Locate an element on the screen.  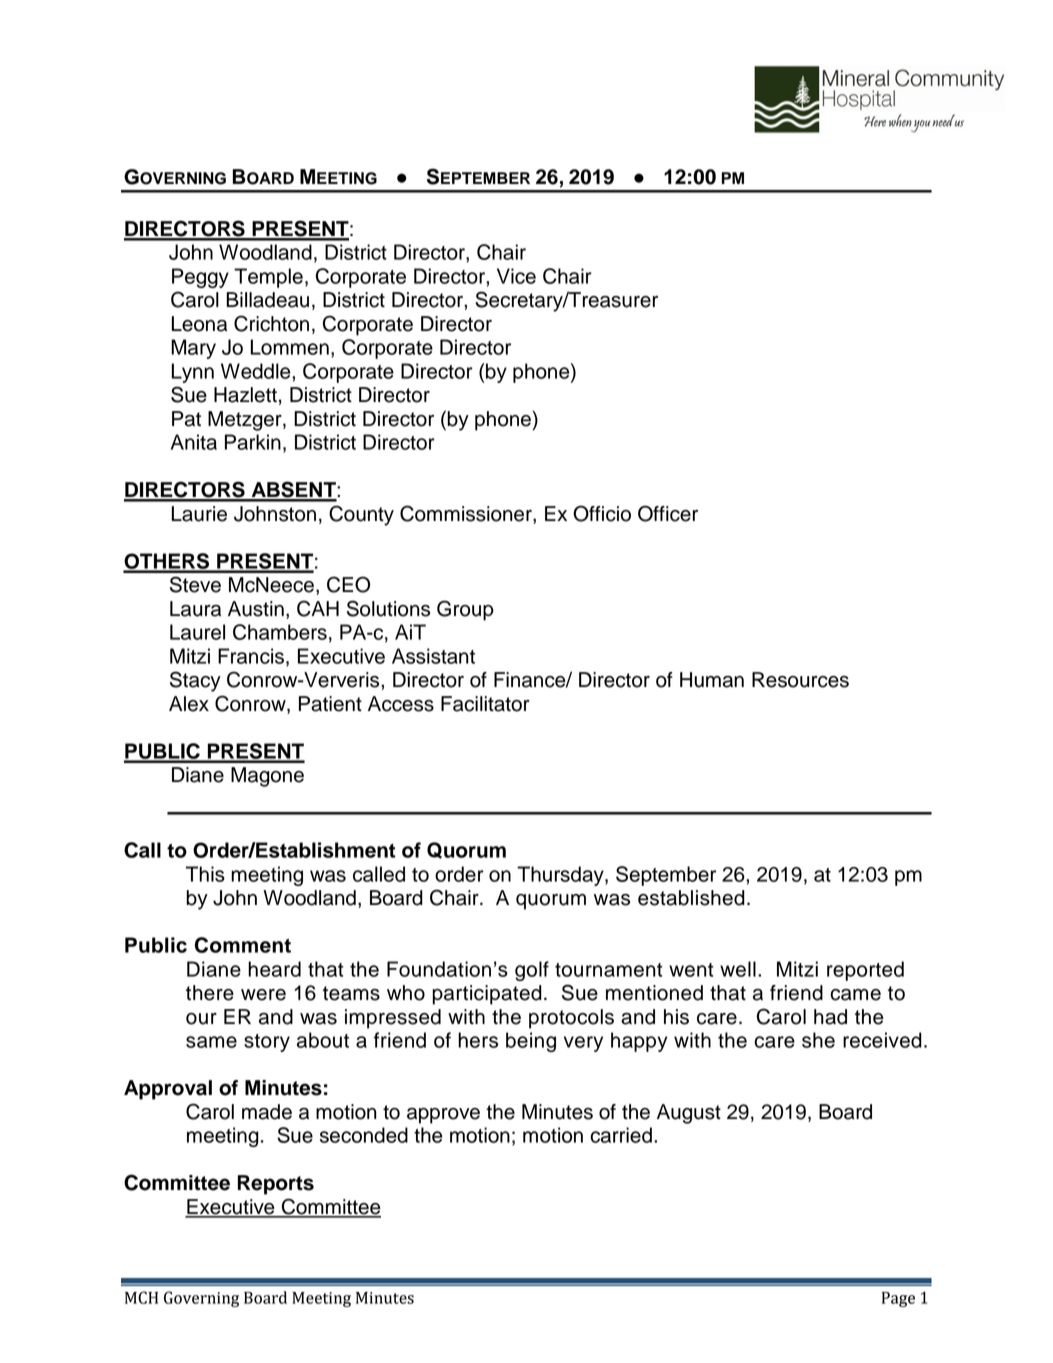
Resources is located at coordinates (800, 680).
